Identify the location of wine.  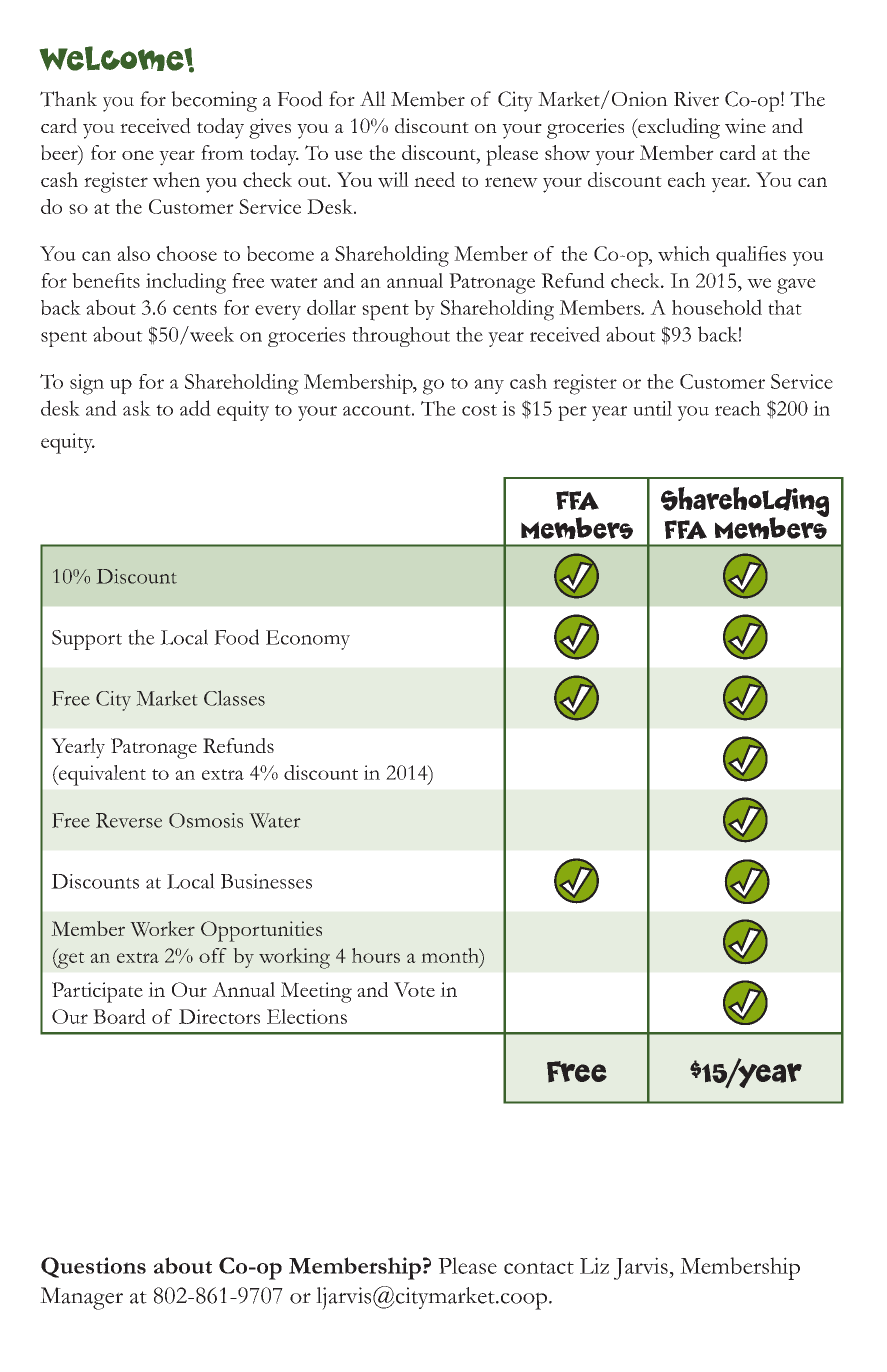
(745, 126).
